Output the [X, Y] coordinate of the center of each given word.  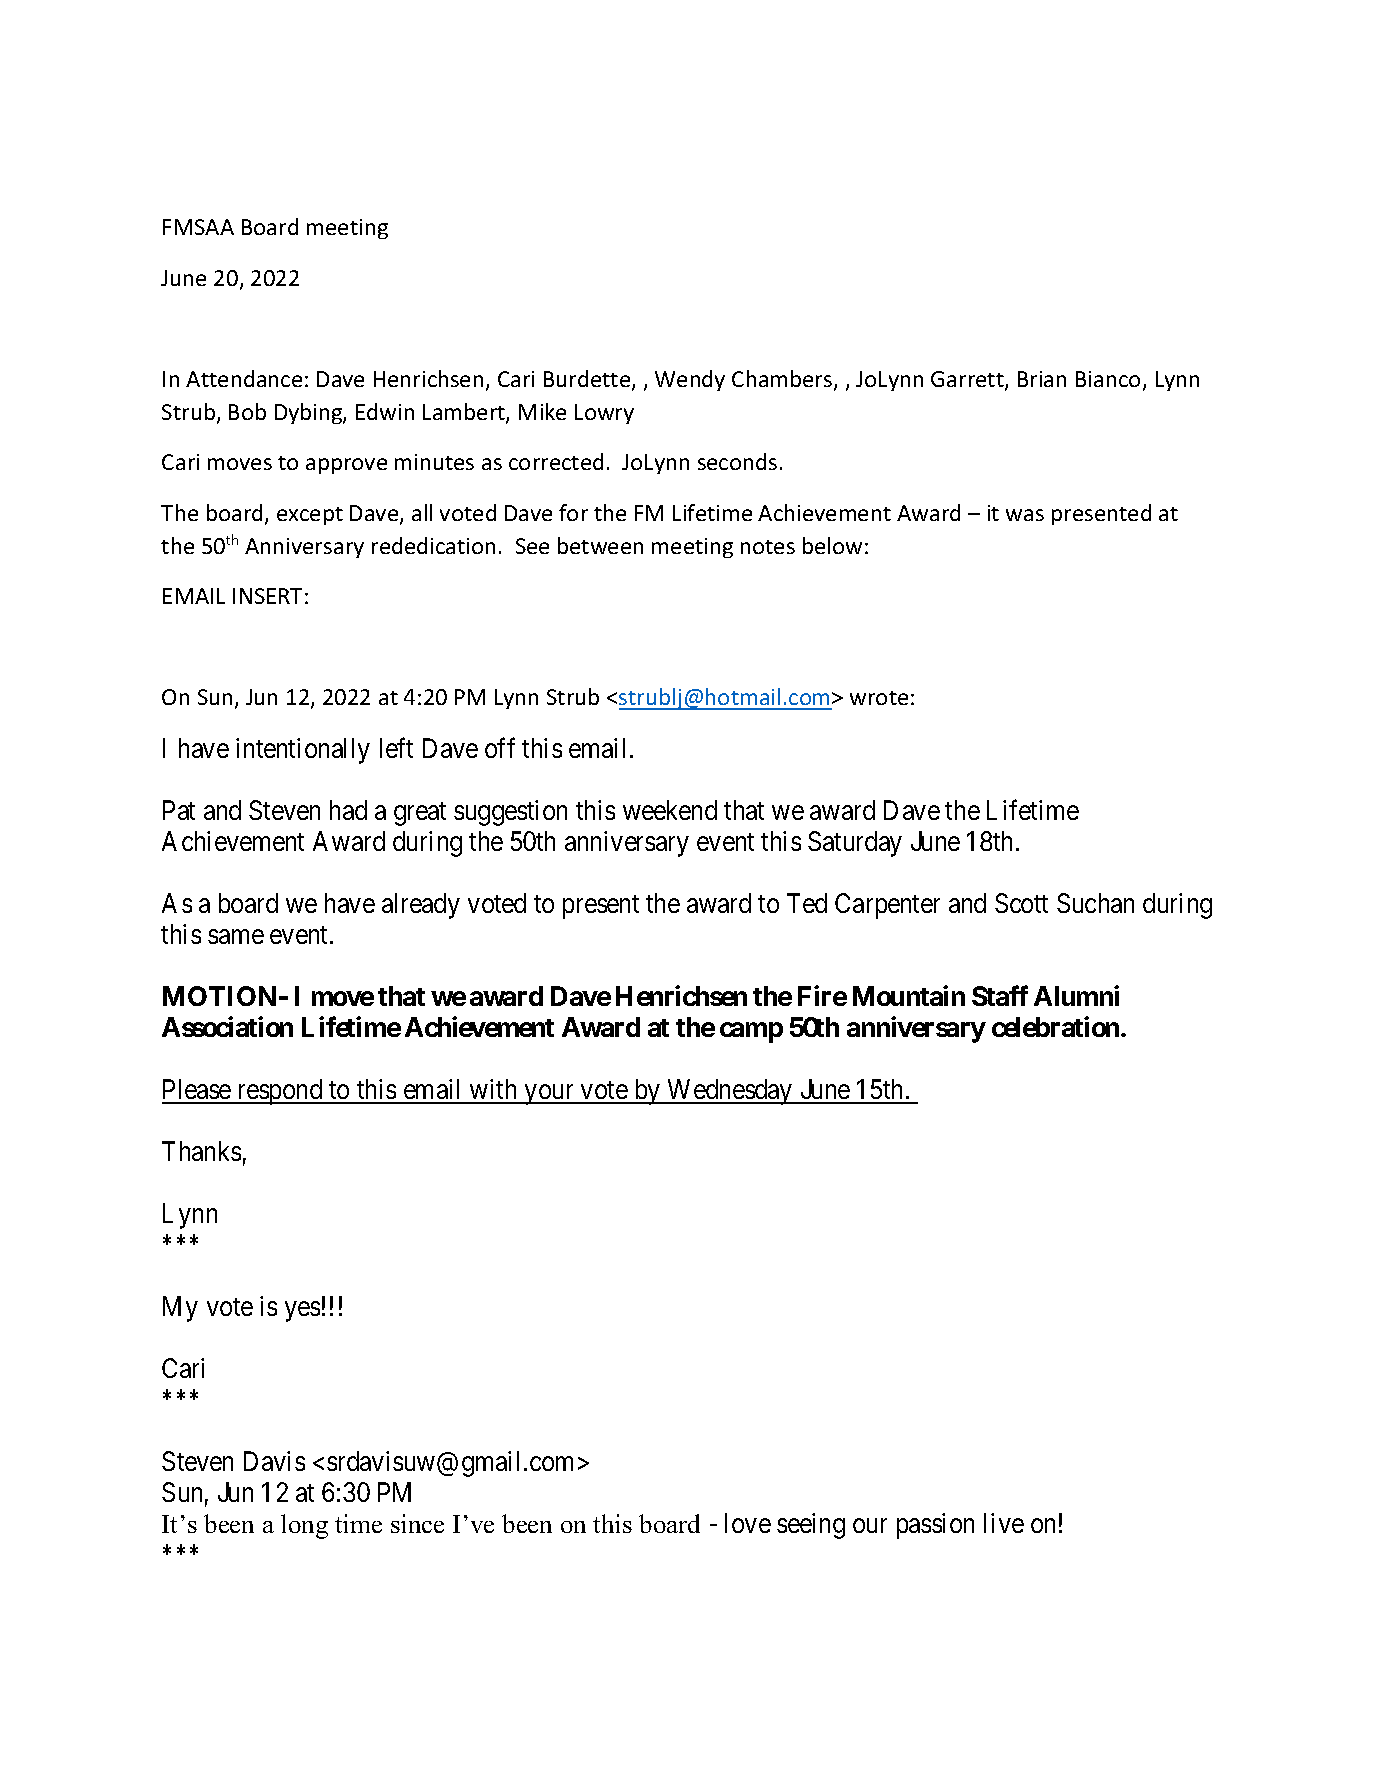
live [1004, 1523]
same [236, 936]
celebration [1057, 1026]
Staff [1000, 995]
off [500, 747]
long [304, 1526]
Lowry [604, 414]
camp [751, 1032]
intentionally [303, 751]
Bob [247, 411]
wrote [879, 698]
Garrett [968, 380]
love [748, 1523]
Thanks [201, 1151]
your [550, 1095]
